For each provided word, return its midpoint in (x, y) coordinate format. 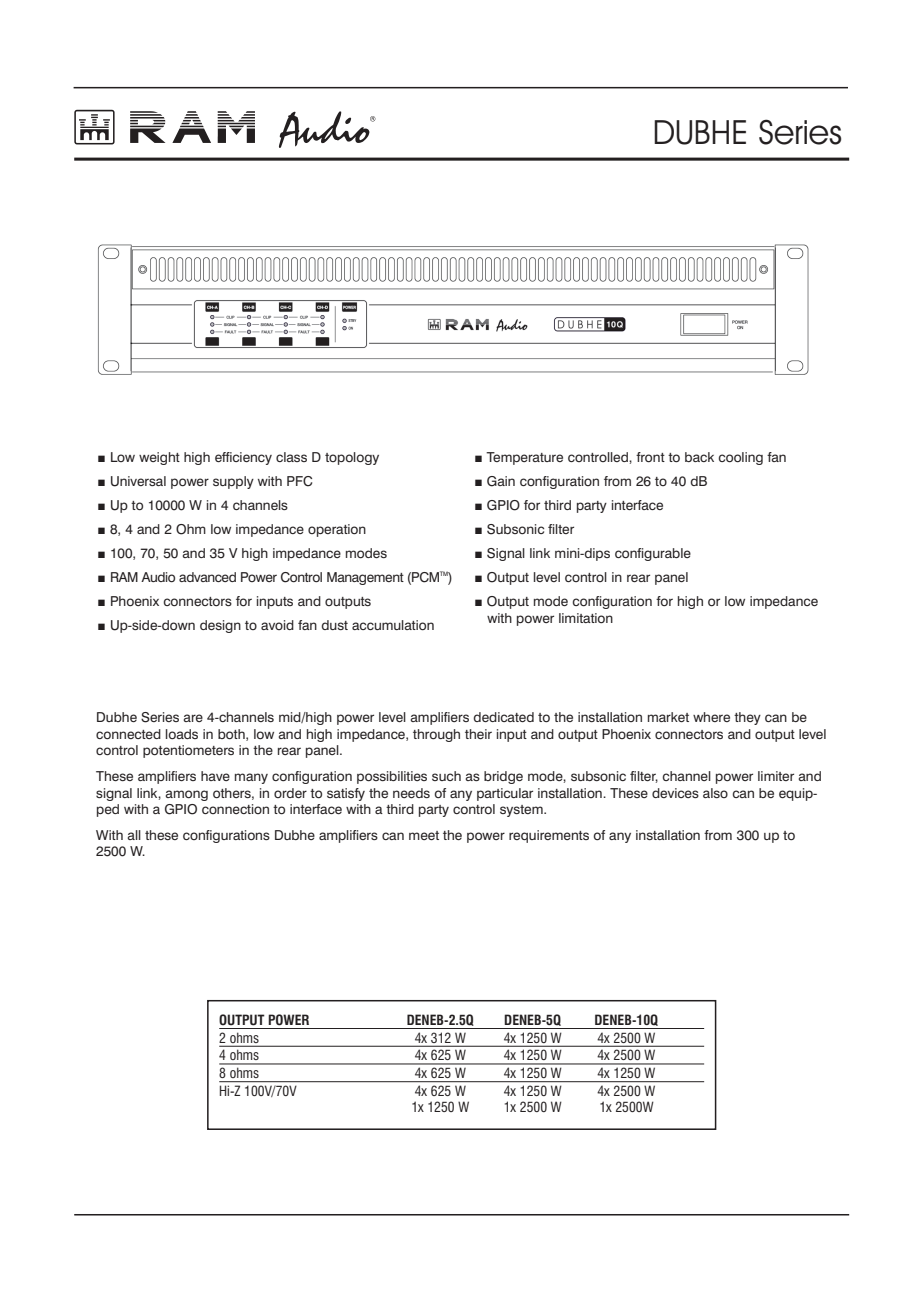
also (715, 793)
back (699, 457)
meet (424, 835)
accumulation (393, 625)
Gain (501, 481)
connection (235, 809)
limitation (586, 618)
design (220, 626)
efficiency (243, 458)
